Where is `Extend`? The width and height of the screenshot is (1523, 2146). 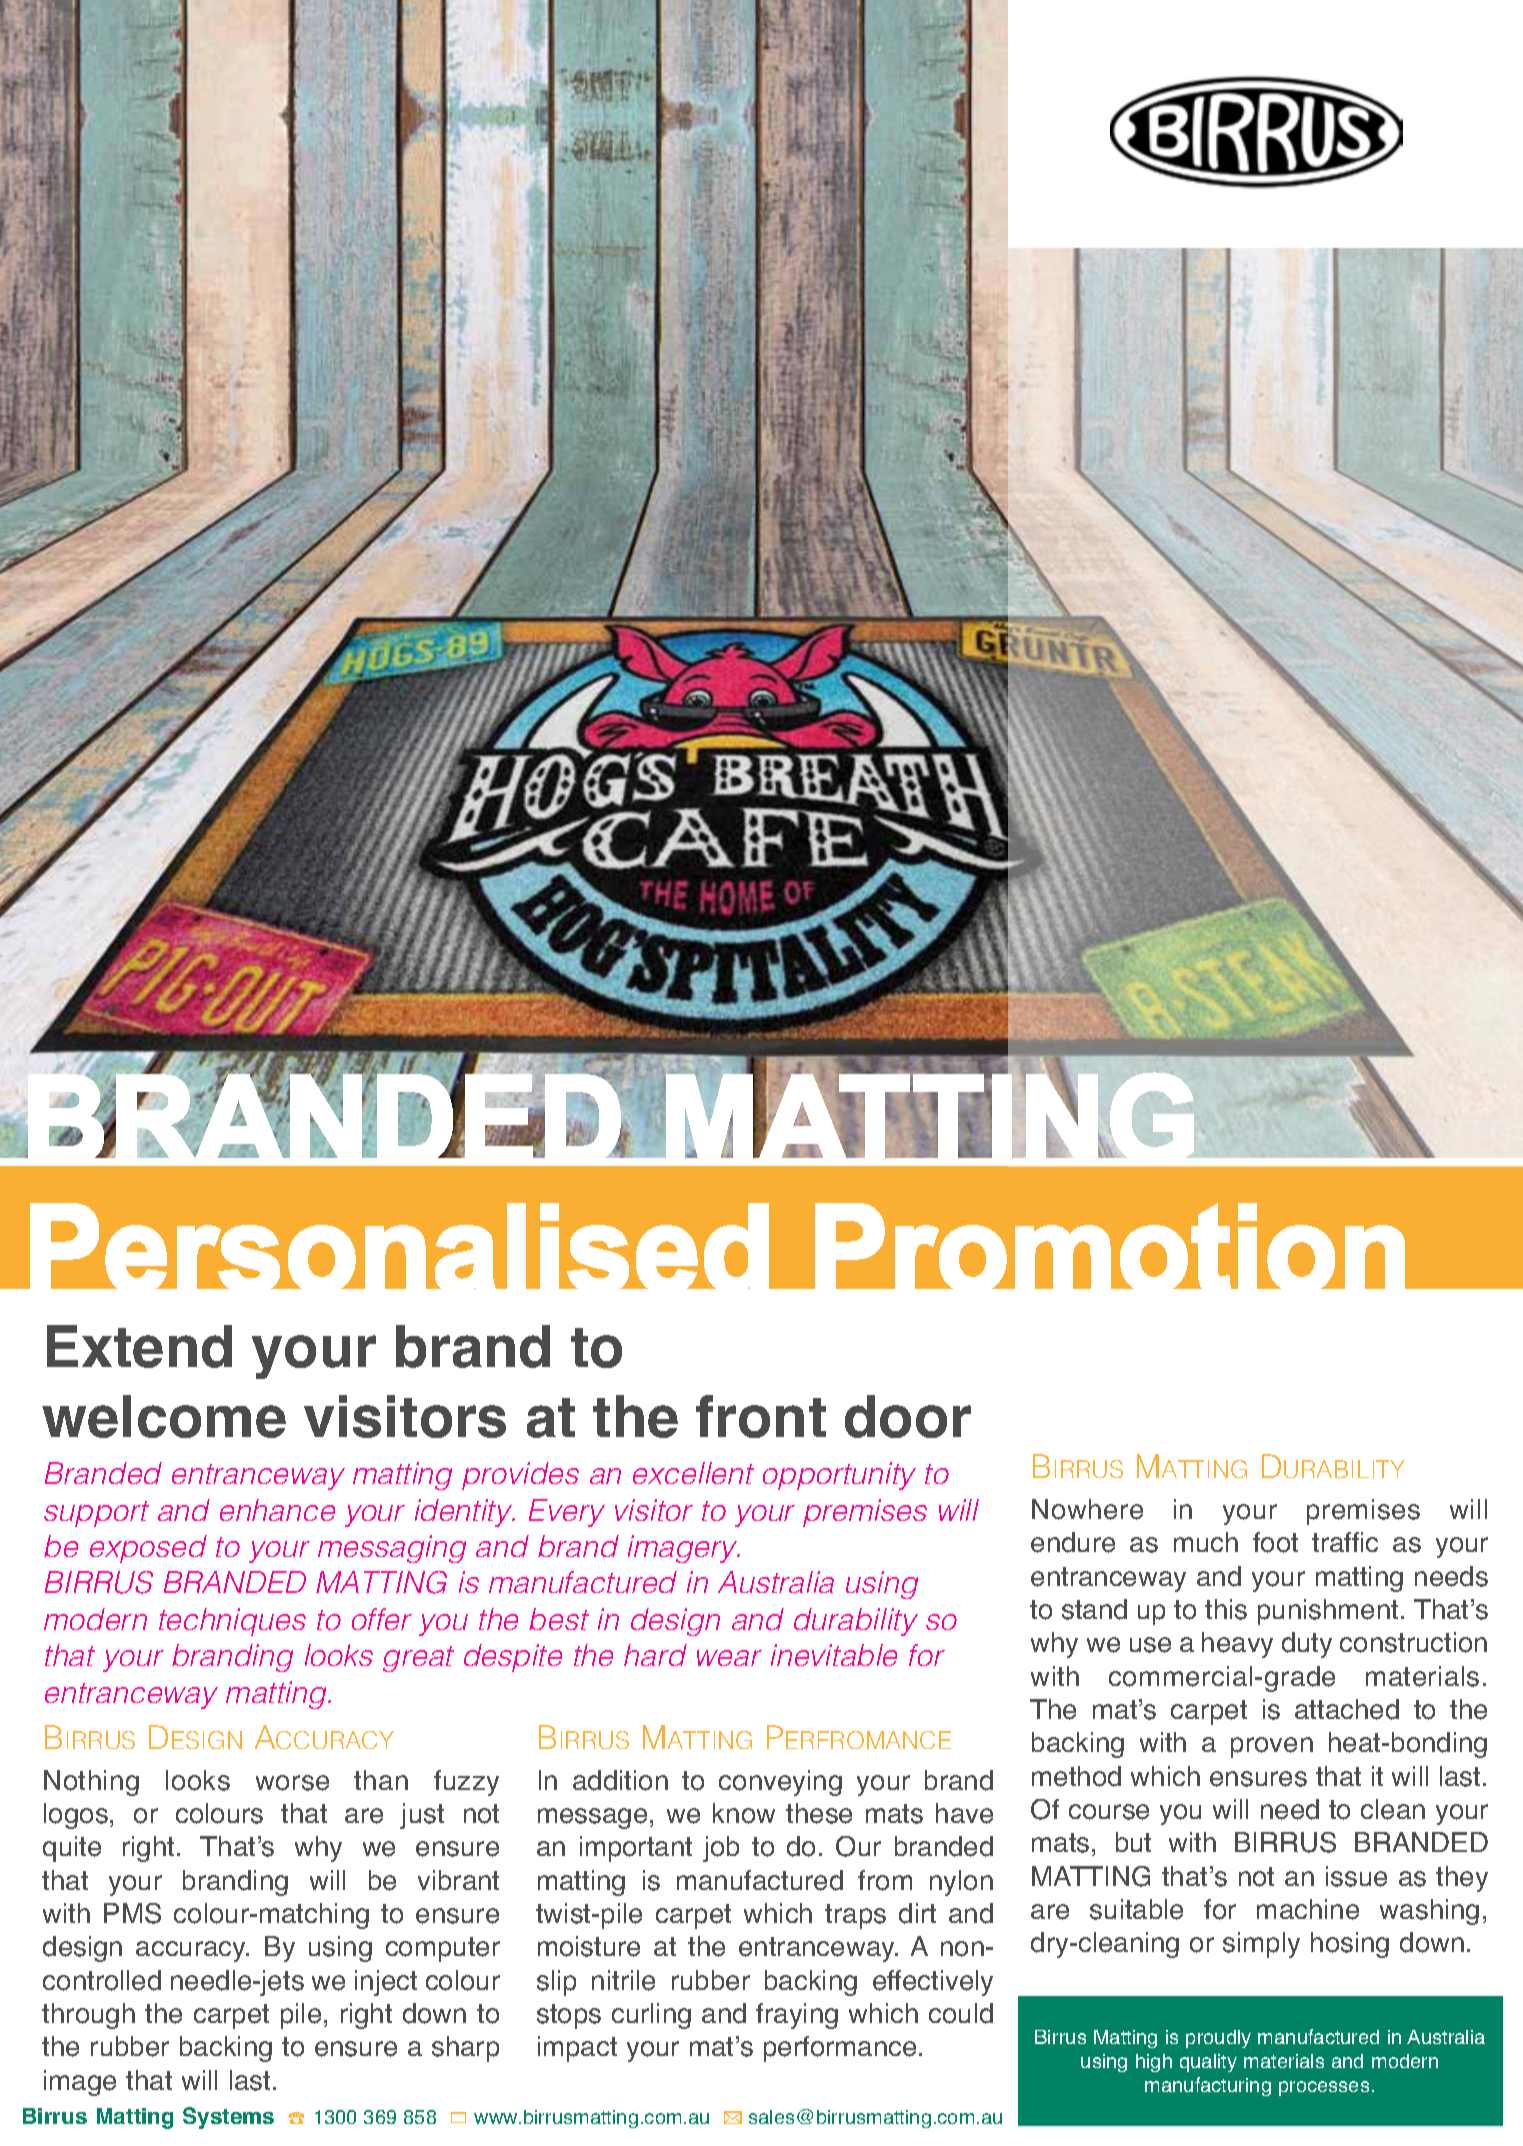
Extend is located at coordinates (139, 1346).
